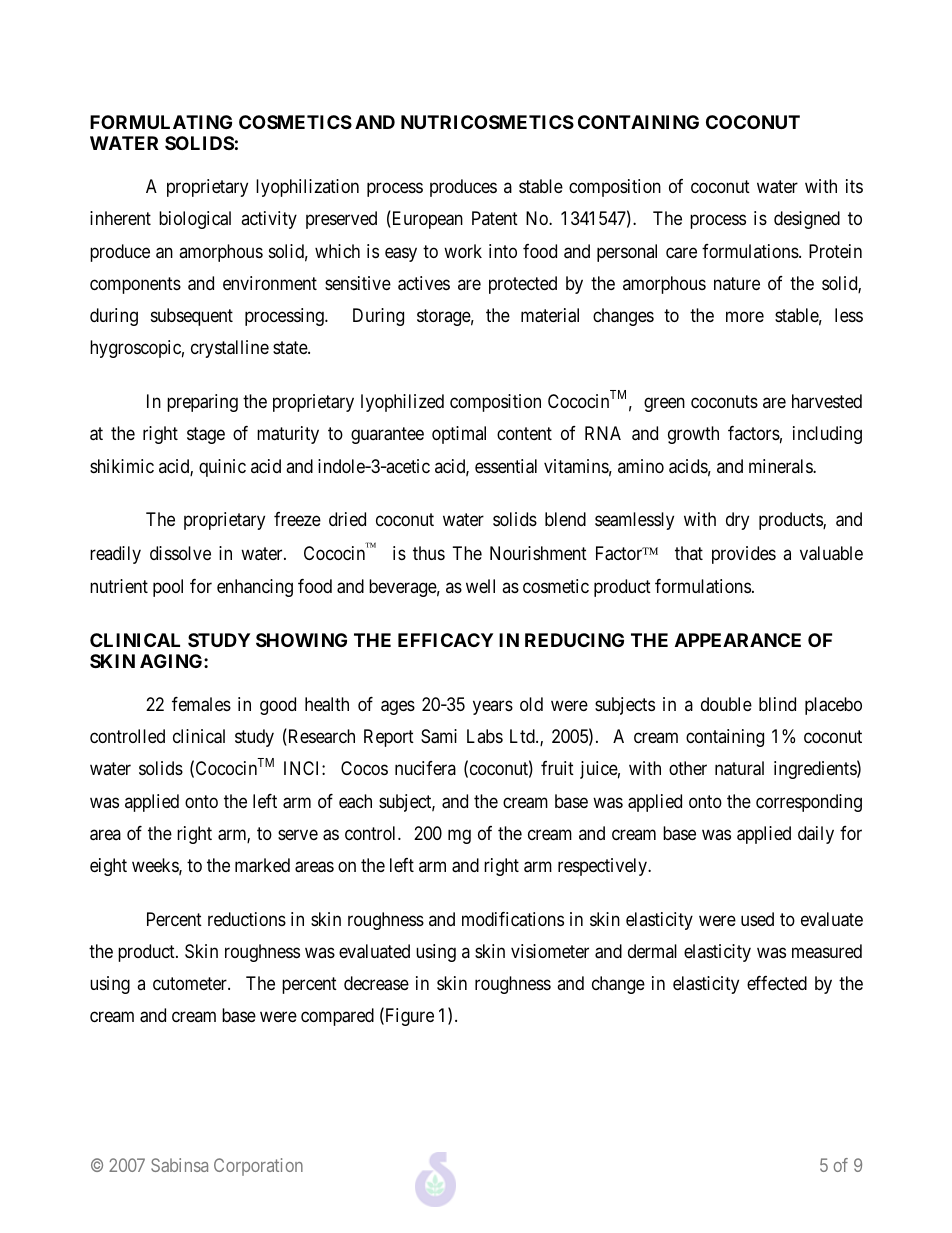  Describe the element at coordinates (161, 122) in the page. I see `FORMULATING` at that location.
